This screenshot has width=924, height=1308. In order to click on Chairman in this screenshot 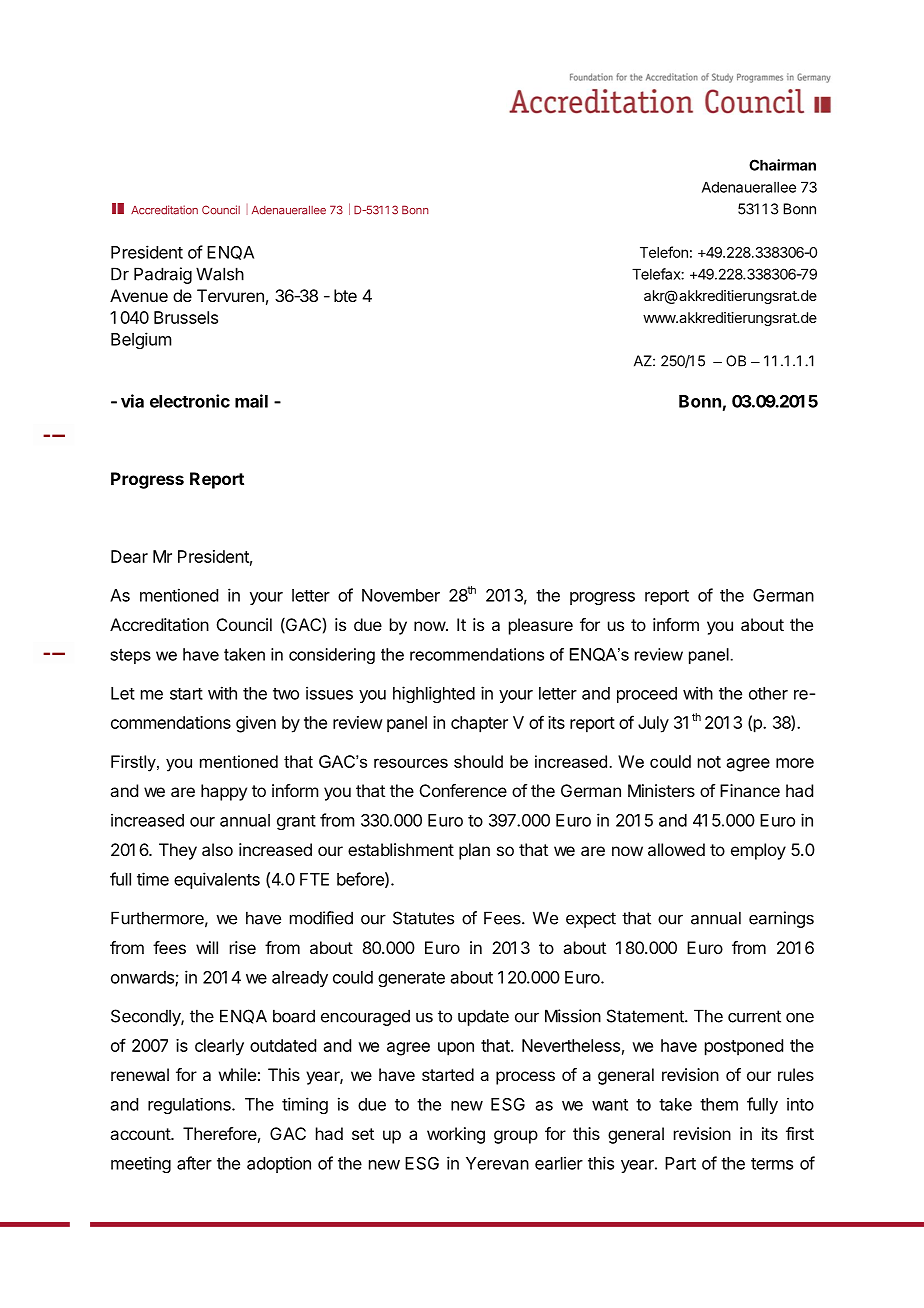, I will do `click(782, 165)`.
